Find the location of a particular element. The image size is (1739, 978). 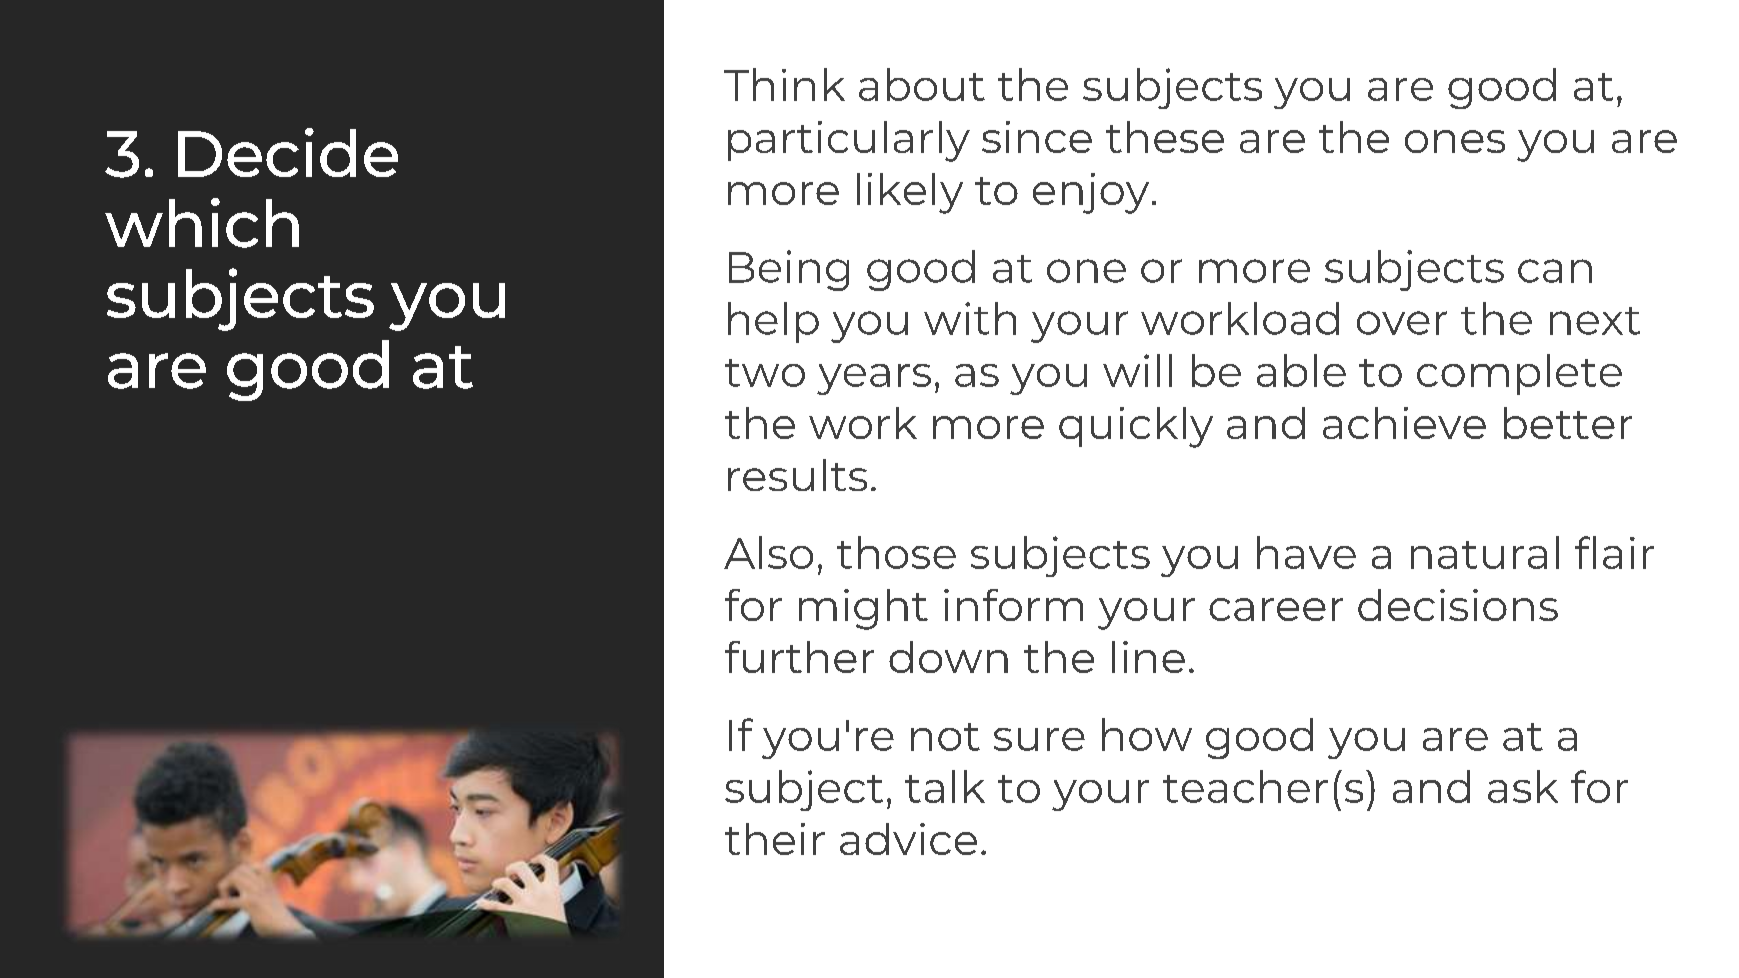

Decide is located at coordinates (288, 152).
